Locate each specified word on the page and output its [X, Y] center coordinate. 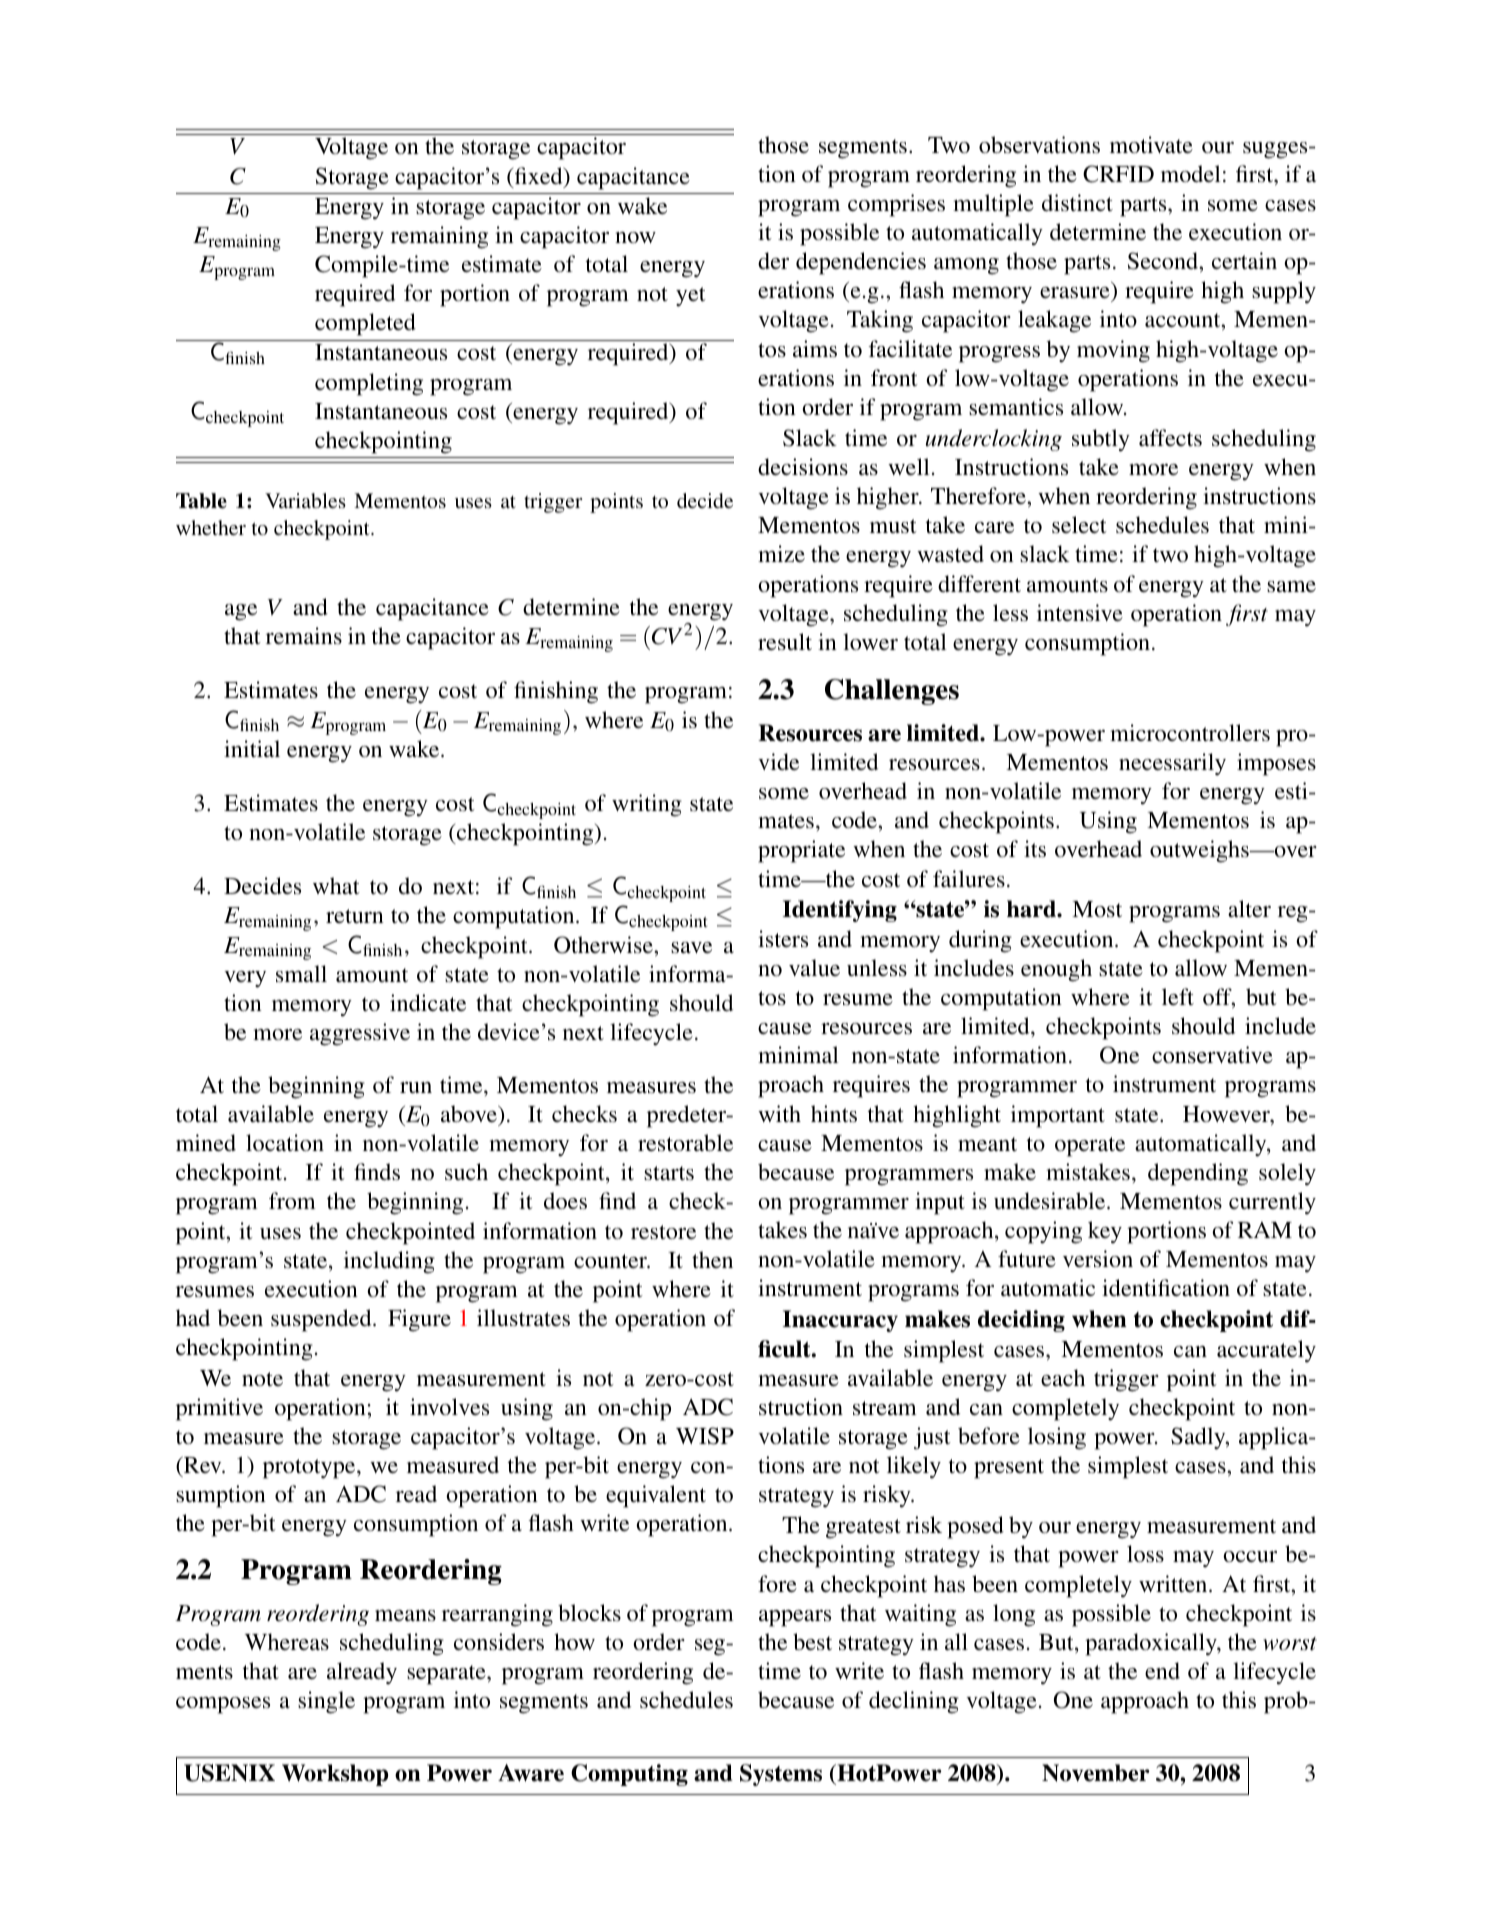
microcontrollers [1190, 732]
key [1105, 1232]
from [292, 1200]
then [712, 1259]
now [635, 237]
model [1191, 173]
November [1096, 1773]
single [326, 1702]
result [785, 641]
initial [252, 748]
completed [365, 324]
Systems [781, 1775]
